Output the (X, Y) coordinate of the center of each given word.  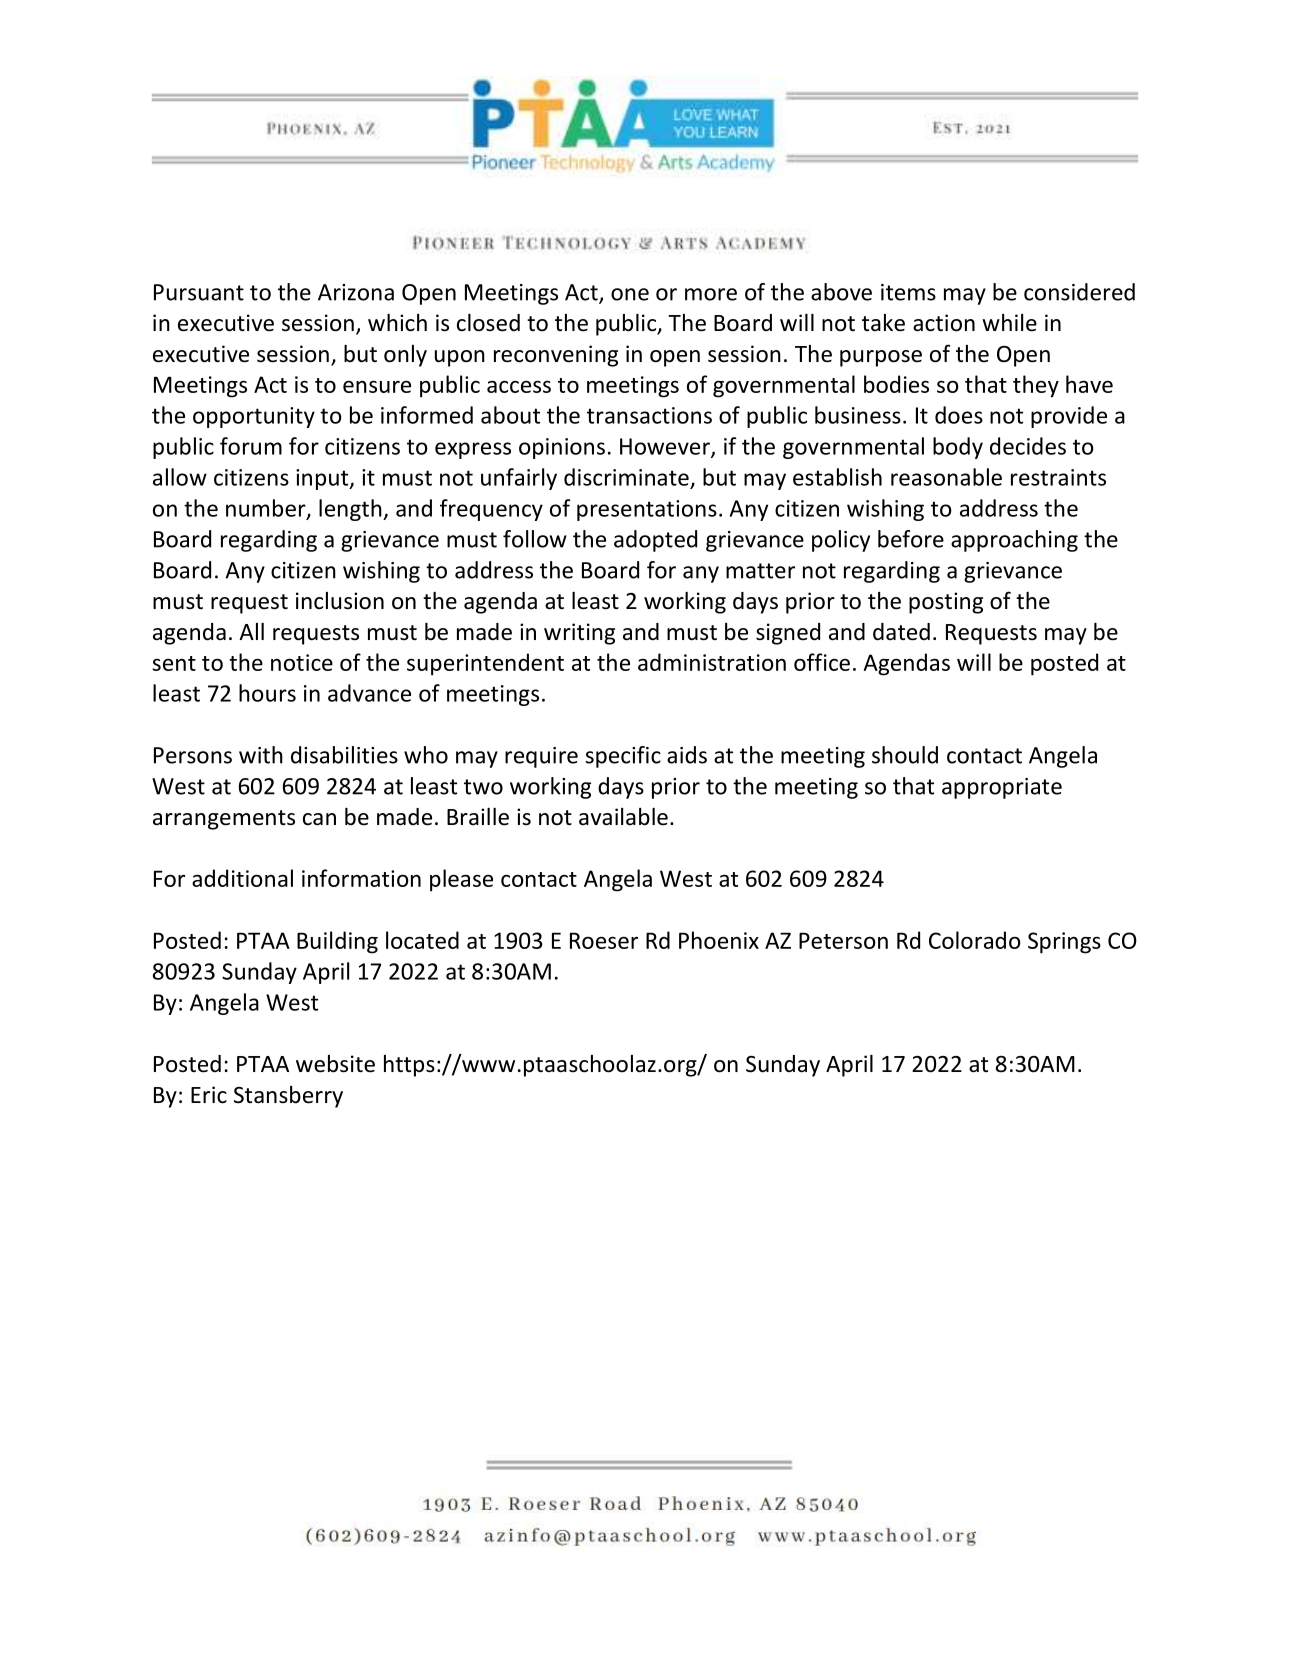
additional (242, 878)
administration (712, 662)
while (1009, 323)
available (623, 817)
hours (267, 693)
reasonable (946, 477)
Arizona (356, 292)
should (905, 755)
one (630, 294)
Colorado (975, 940)
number (267, 509)
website (335, 1064)
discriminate (626, 477)
